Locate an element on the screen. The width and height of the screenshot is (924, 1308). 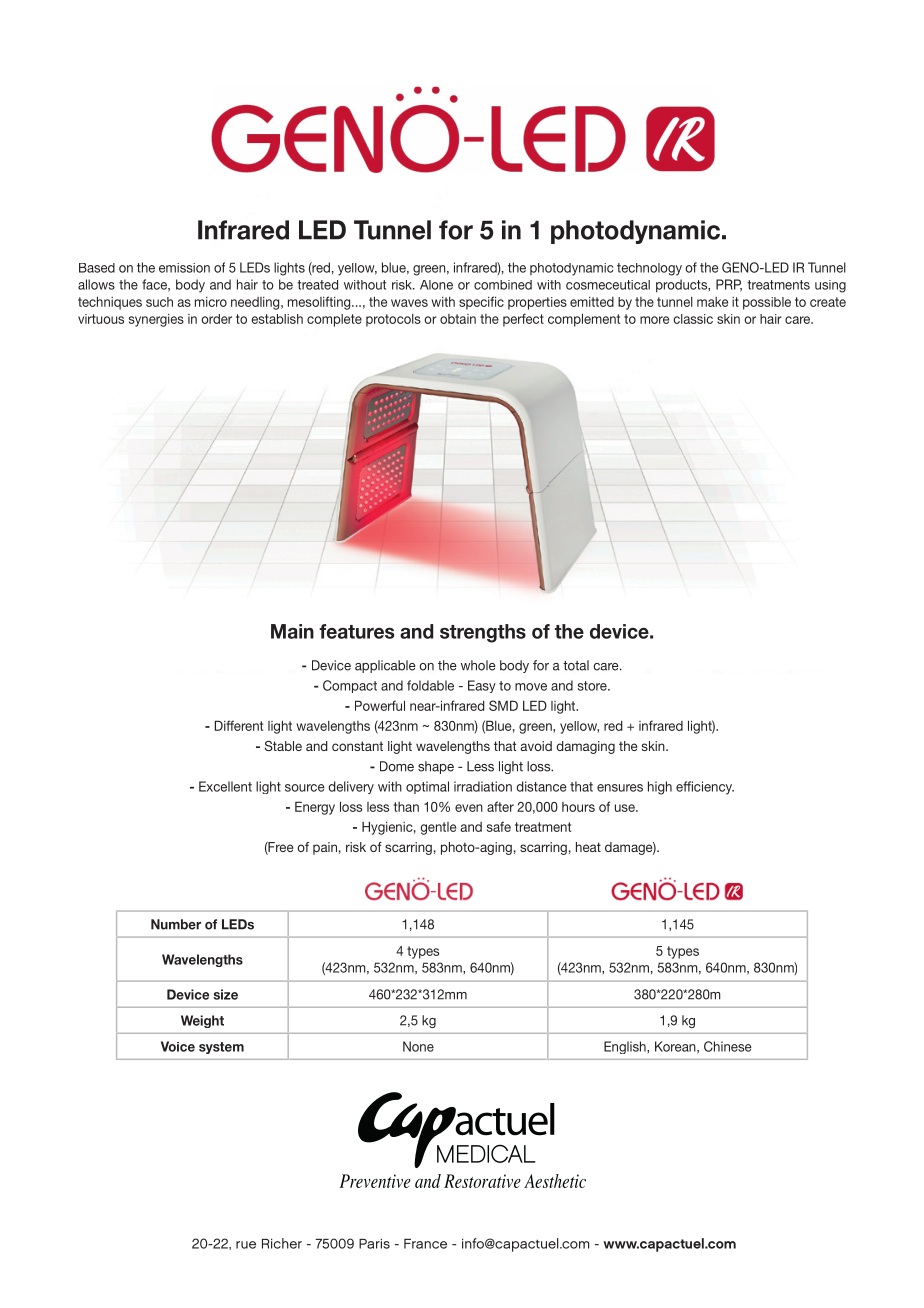
PRP is located at coordinates (729, 285).
